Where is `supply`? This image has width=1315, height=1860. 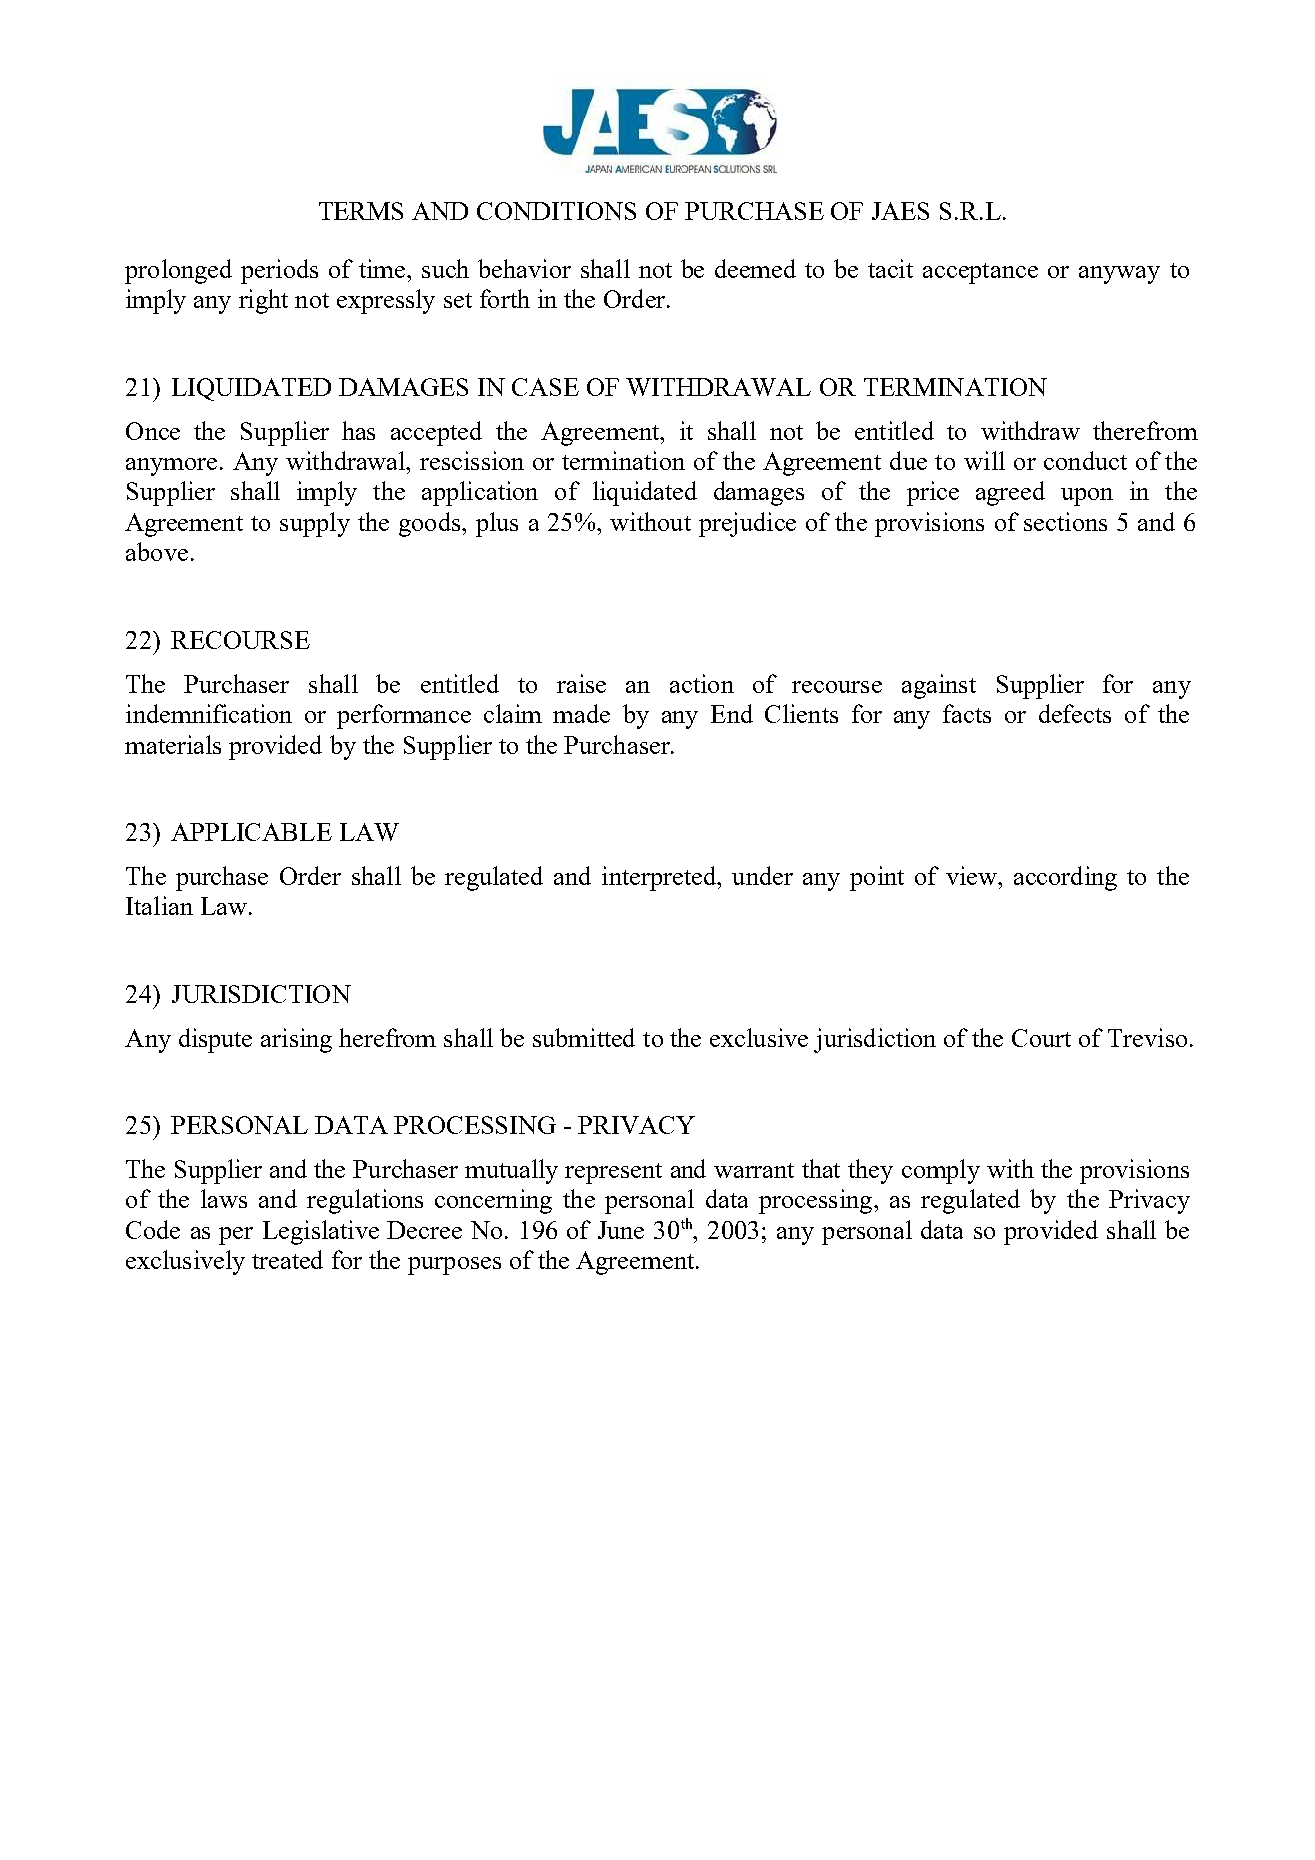
supply is located at coordinates (315, 524).
